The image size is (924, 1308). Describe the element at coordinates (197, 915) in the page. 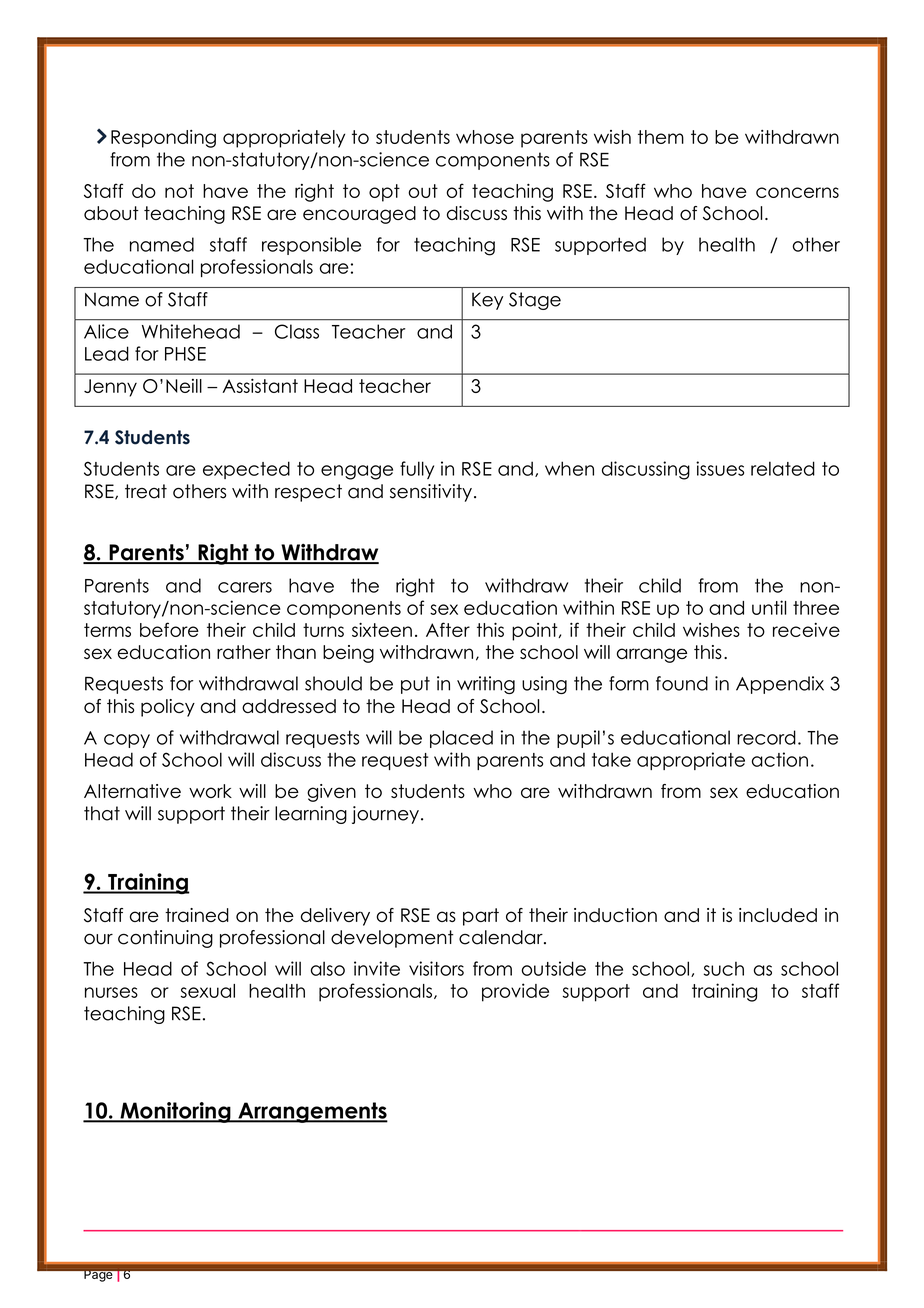

I see `trained` at that location.
